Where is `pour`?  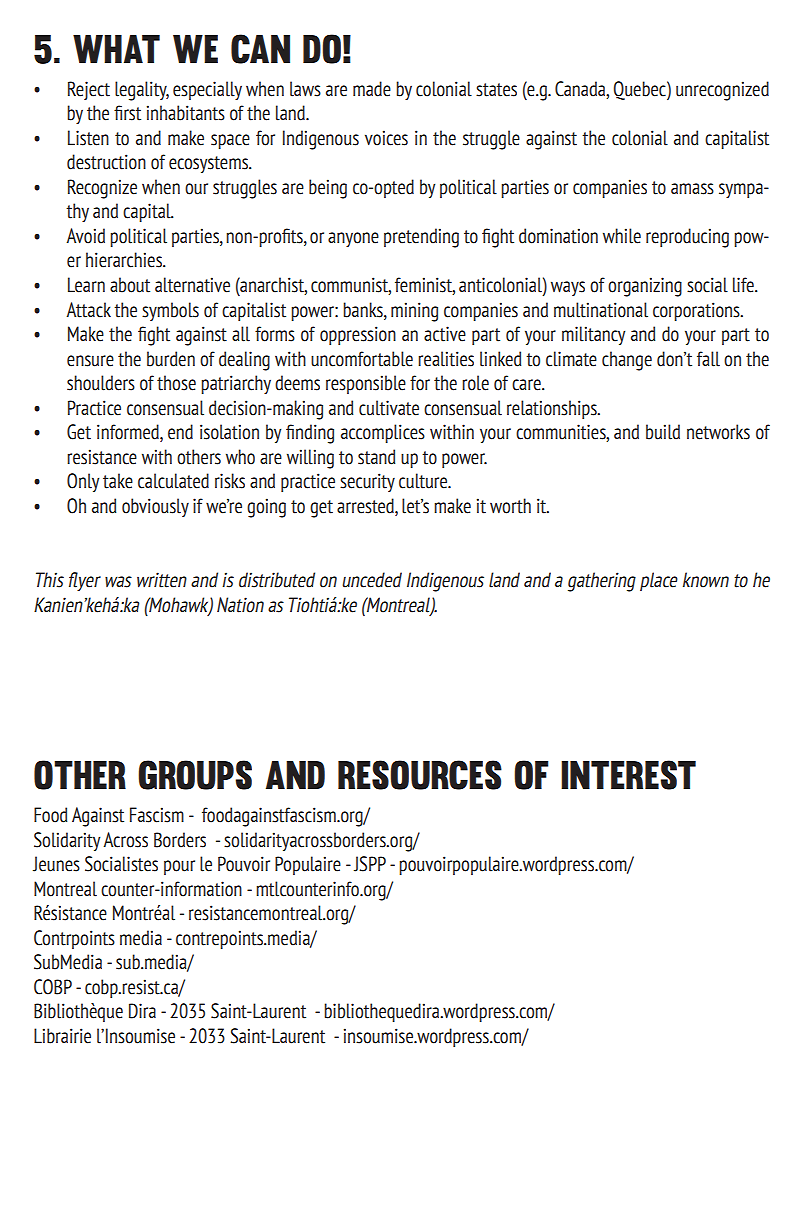 pour is located at coordinates (179, 867).
